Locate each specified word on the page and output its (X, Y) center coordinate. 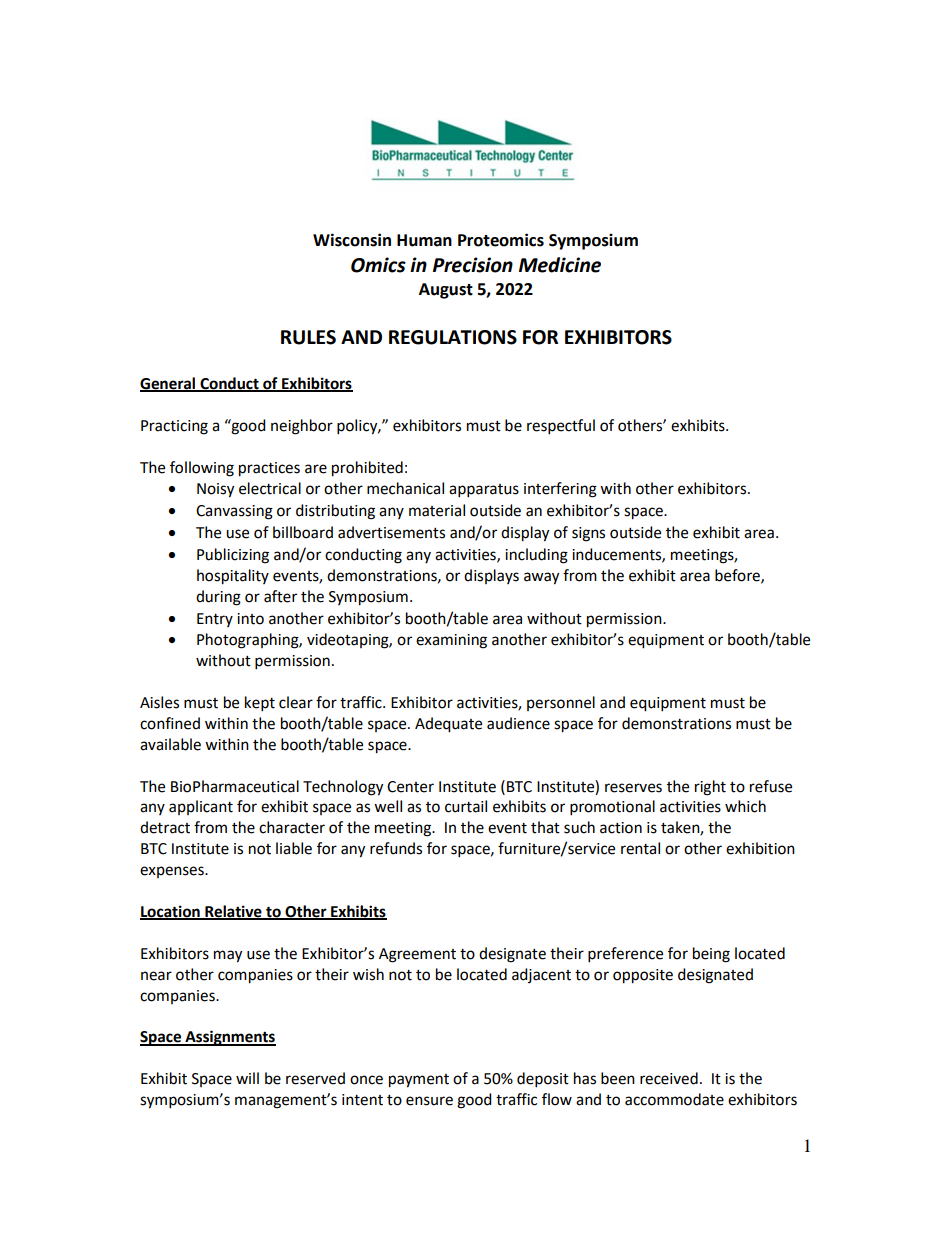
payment (419, 1081)
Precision (473, 265)
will (247, 1078)
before (738, 576)
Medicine (560, 265)
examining (451, 641)
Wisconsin (352, 240)
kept (260, 704)
